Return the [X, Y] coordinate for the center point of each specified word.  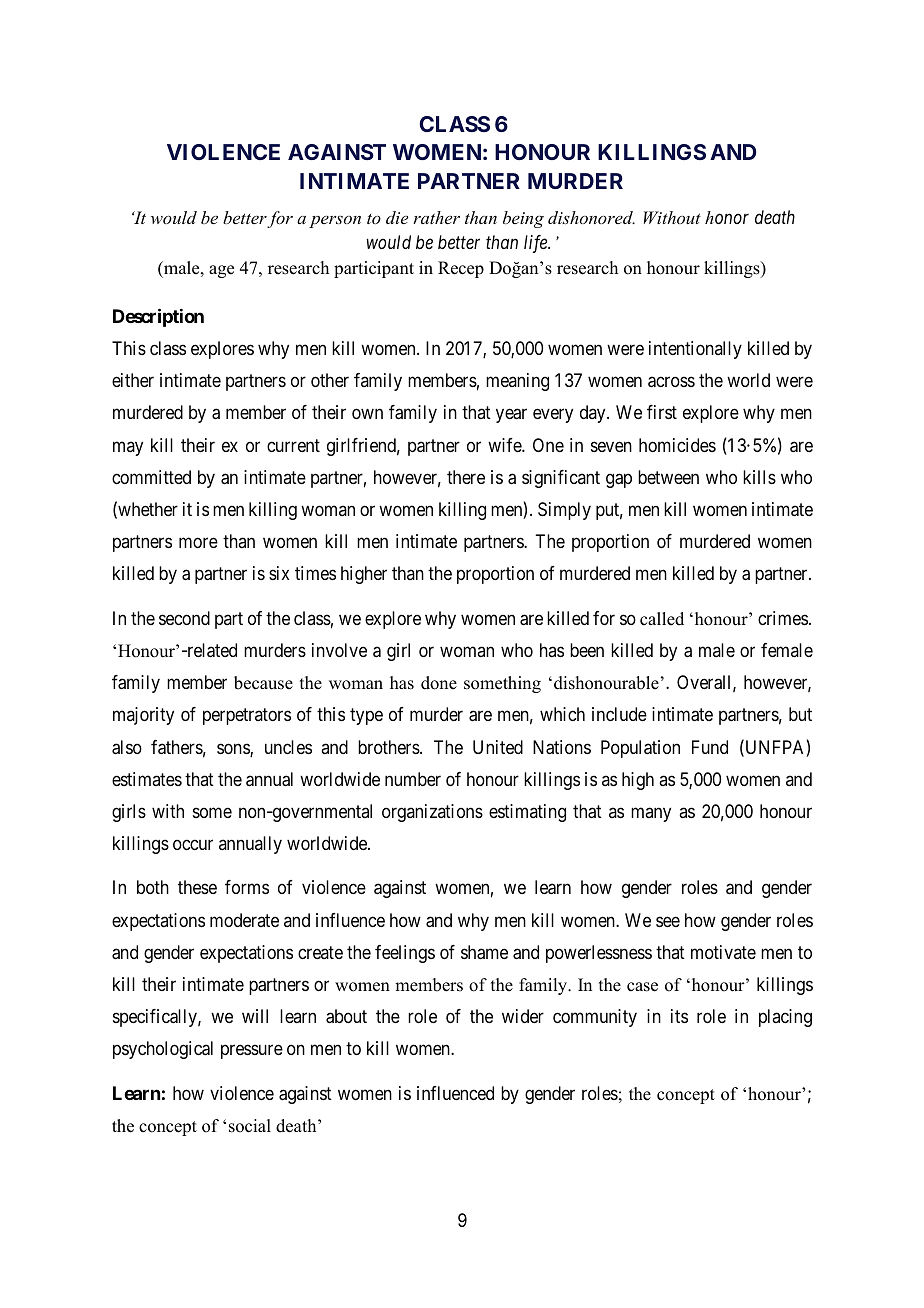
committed [151, 477]
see [668, 921]
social [250, 1126]
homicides [677, 445]
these [197, 887]
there [466, 477]
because [263, 683]
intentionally [695, 350]
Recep [461, 269]
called [662, 619]
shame [484, 952]
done [439, 683]
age [221, 271]
